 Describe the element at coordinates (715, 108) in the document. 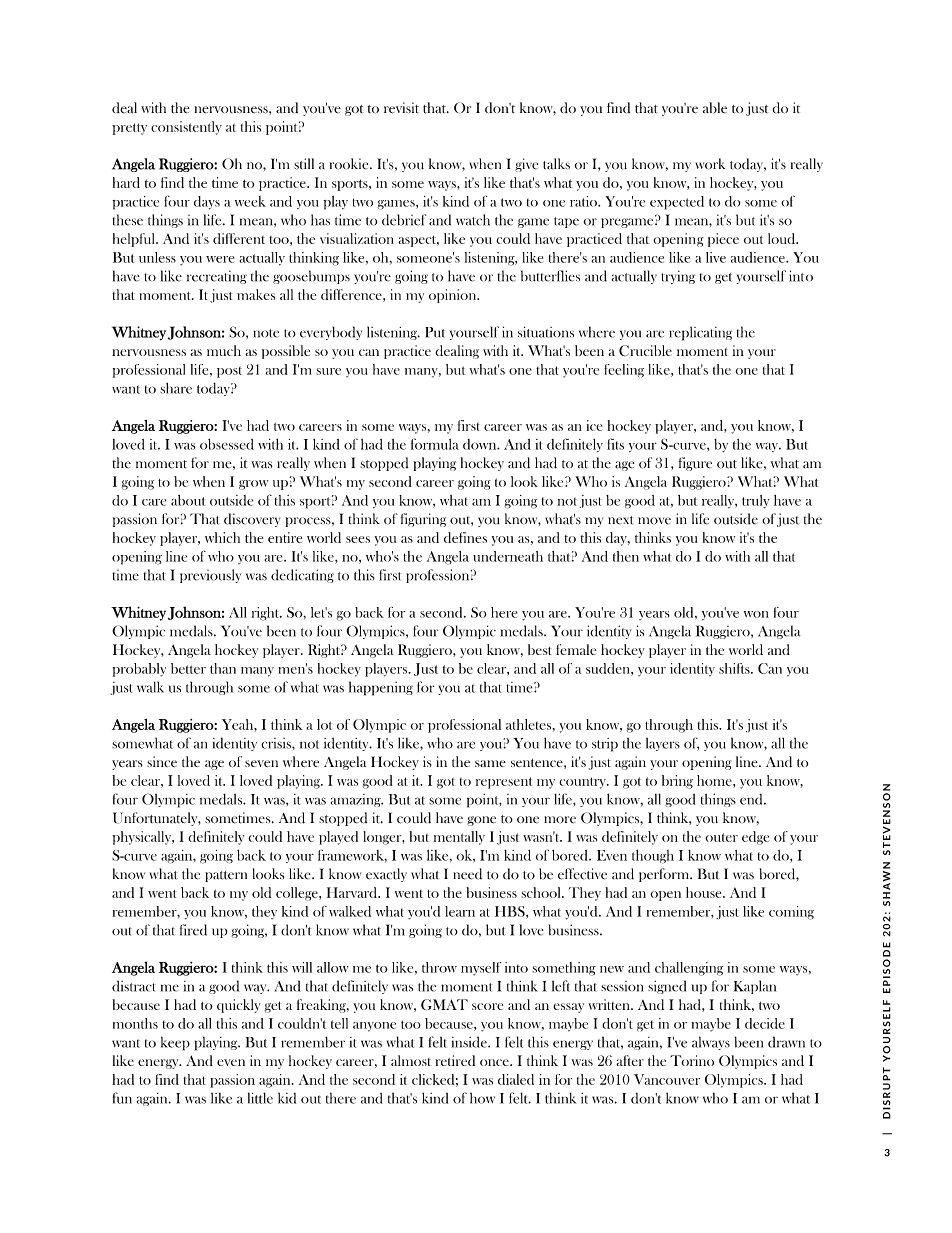

I see `able` at that location.
